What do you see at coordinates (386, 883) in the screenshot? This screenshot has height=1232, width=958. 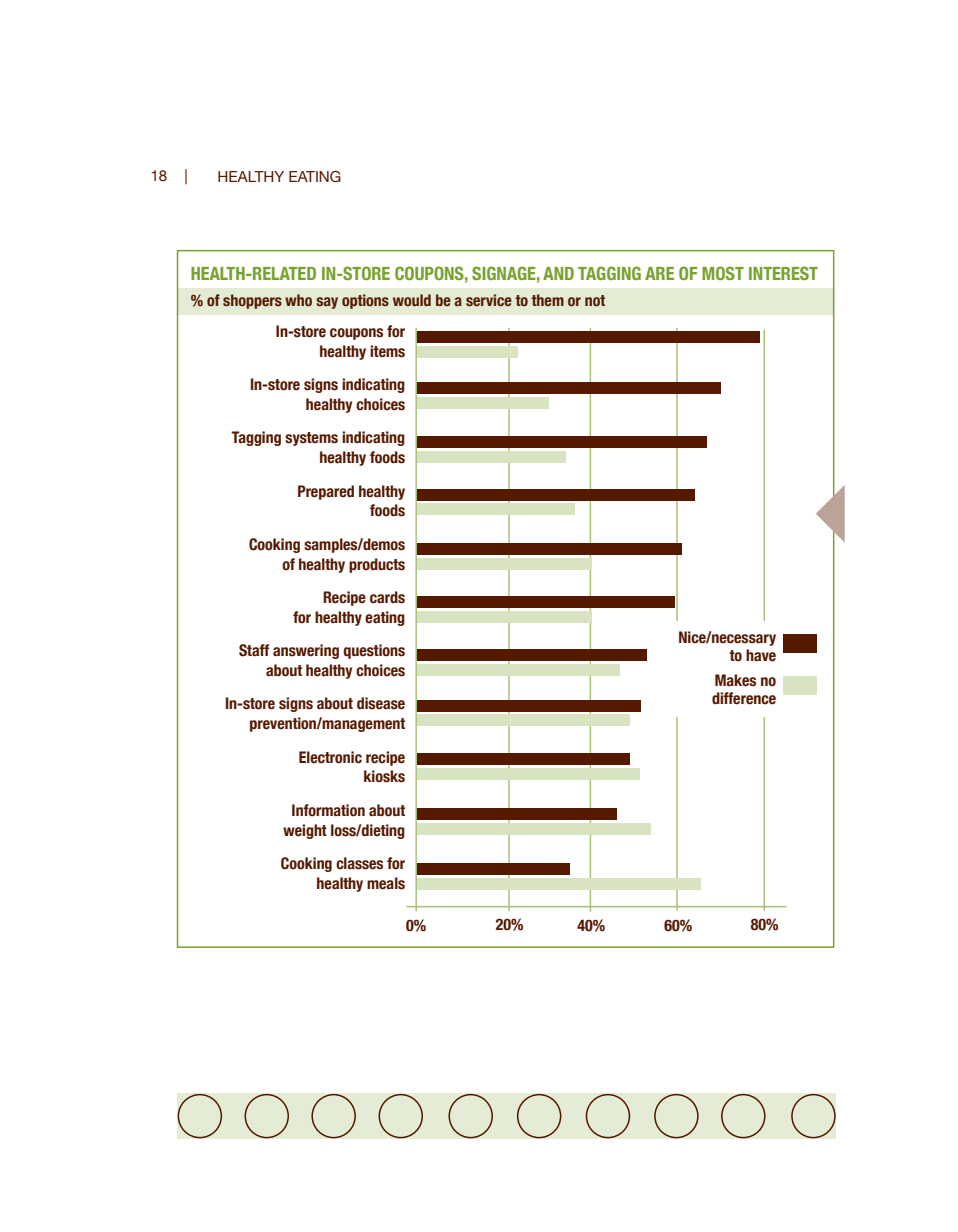 I see `meals` at bounding box center [386, 883].
